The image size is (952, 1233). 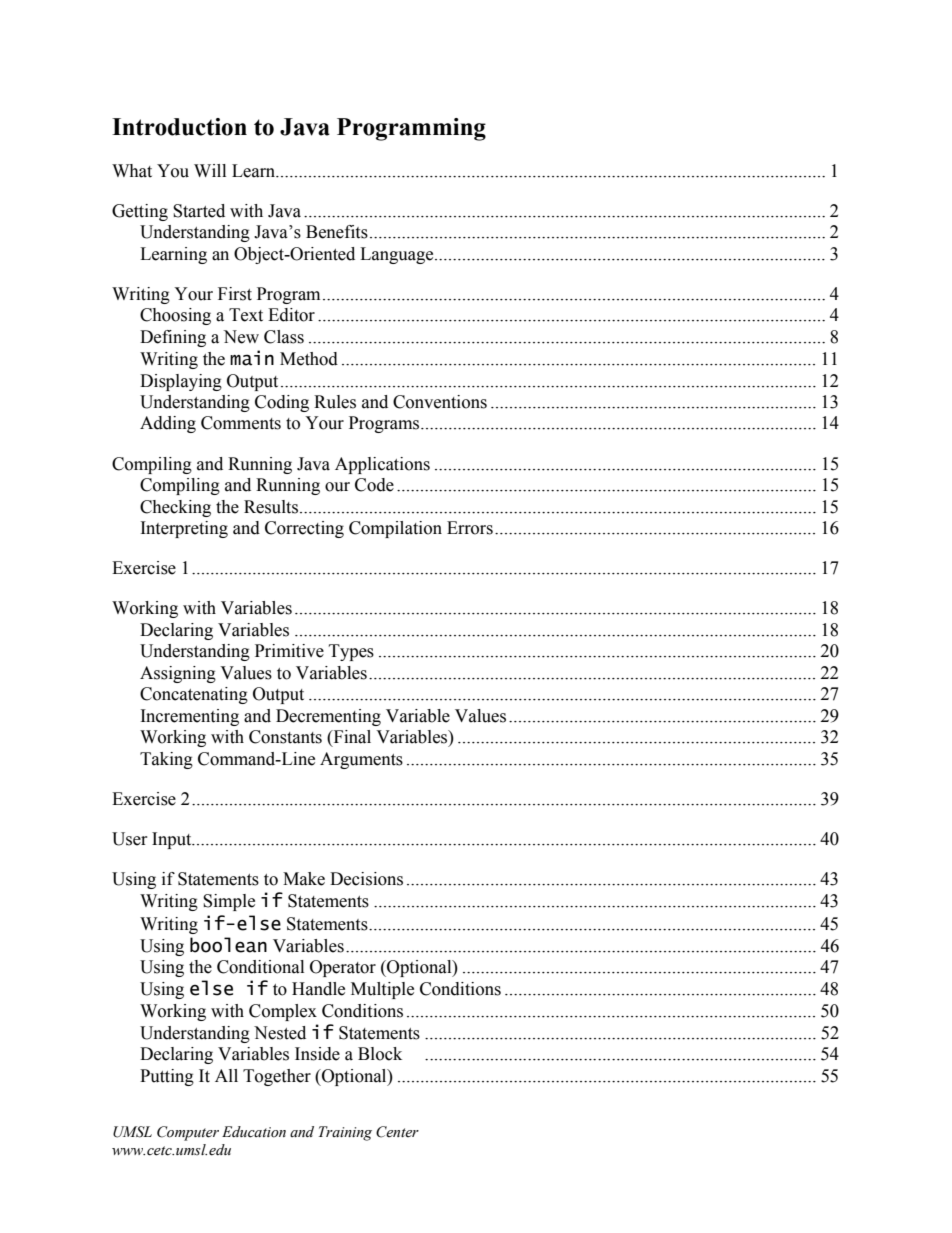 I want to click on Putting, so click(x=167, y=1077).
